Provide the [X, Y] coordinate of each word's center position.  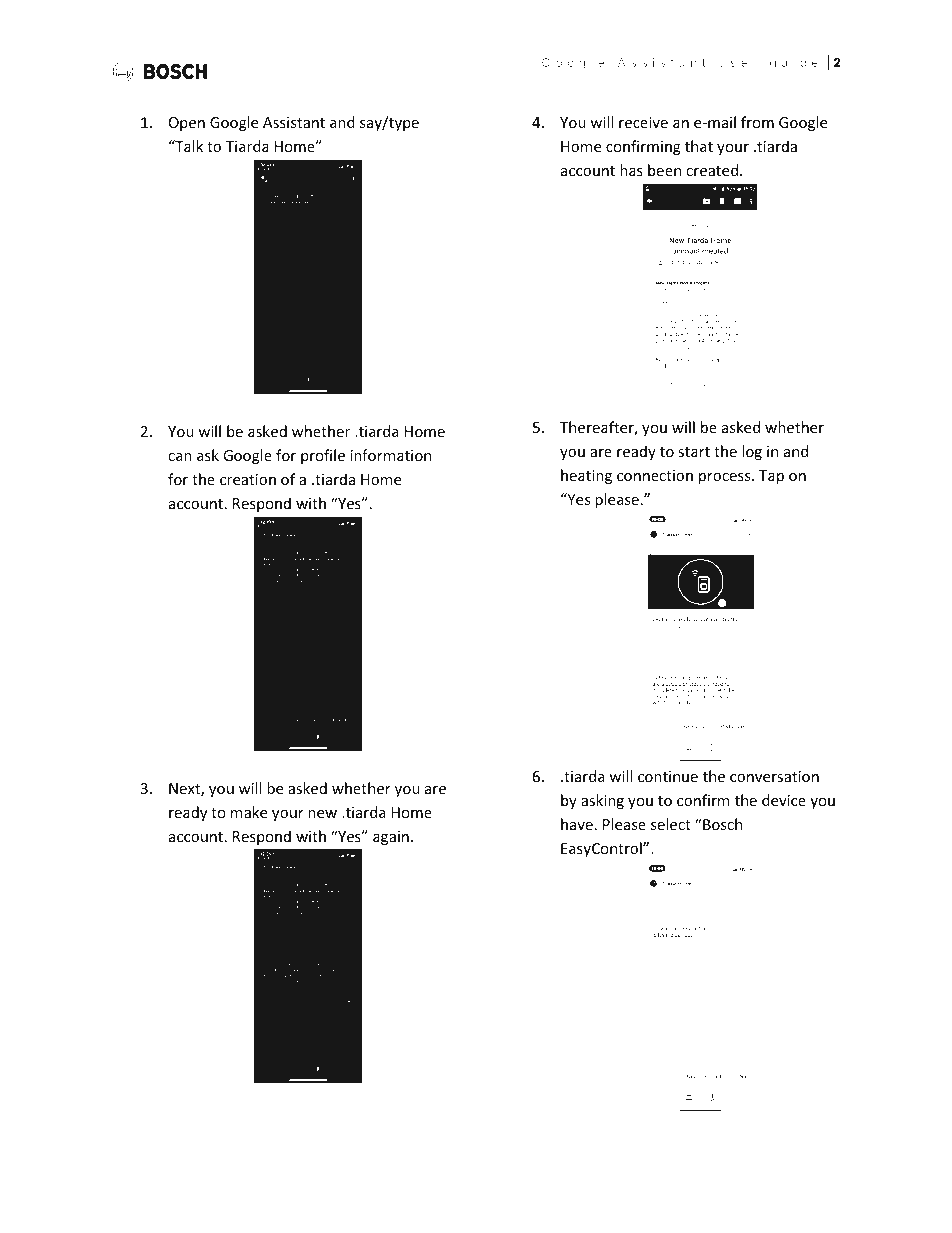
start [694, 452]
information [391, 455]
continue [668, 776]
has [631, 170]
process [726, 478]
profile [323, 456]
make [249, 812]
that [699, 146]
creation [248, 479]
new [322, 814]
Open [187, 124]
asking [602, 801]
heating [586, 476]
